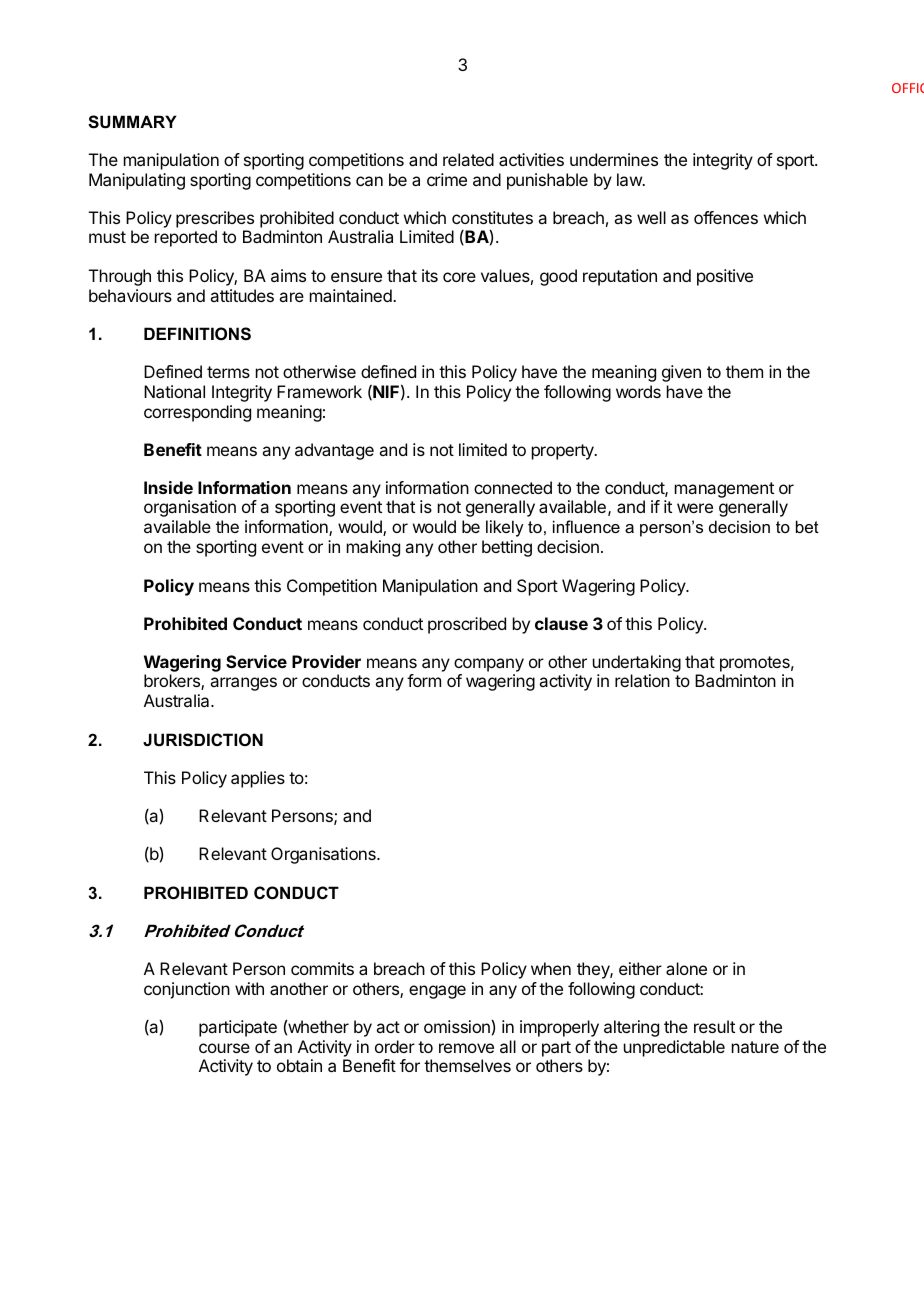  What do you see at coordinates (458, 1026) in the screenshot?
I see `omission` at bounding box center [458, 1026].
